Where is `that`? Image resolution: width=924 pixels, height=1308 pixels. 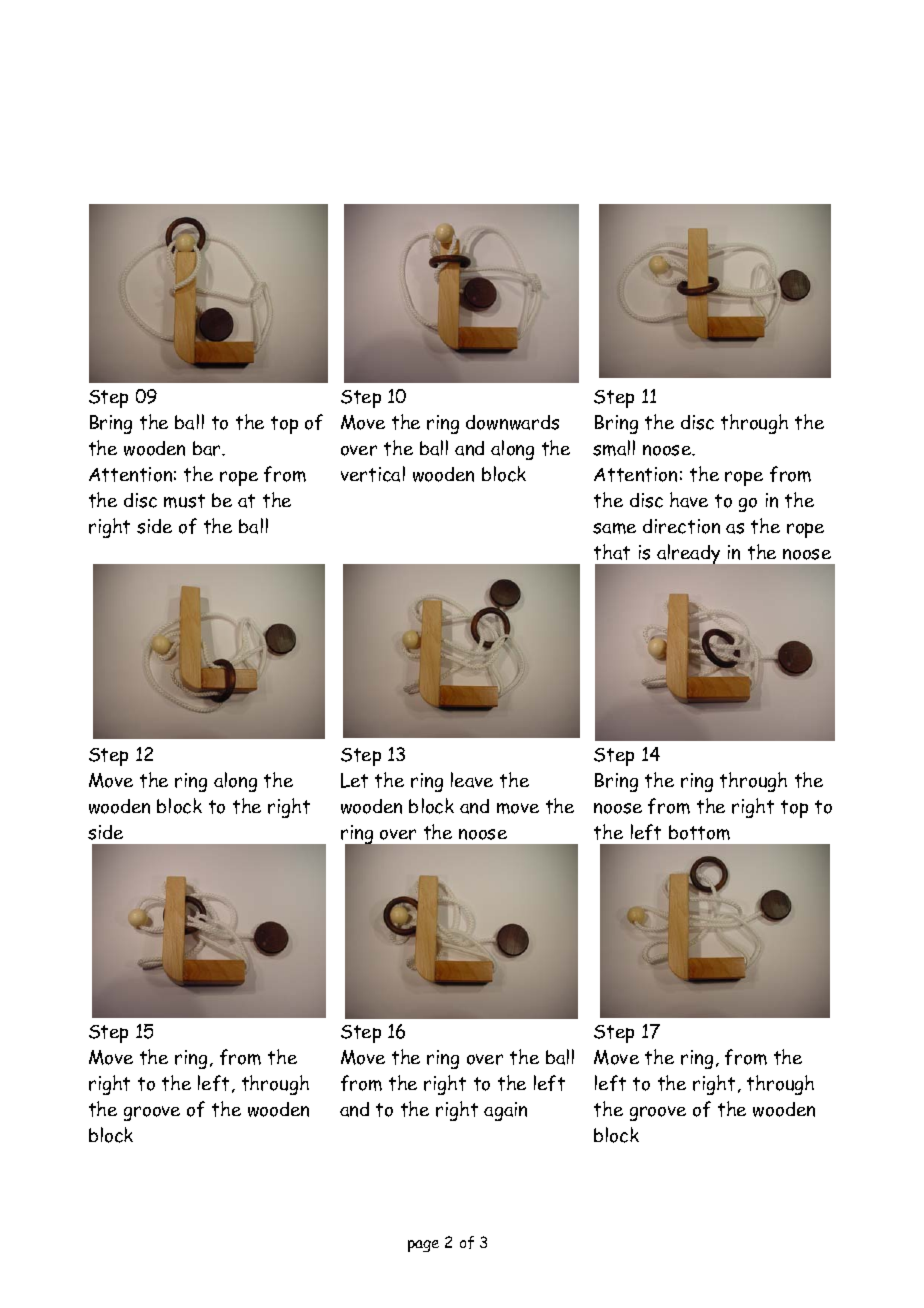 that is located at coordinates (612, 552).
